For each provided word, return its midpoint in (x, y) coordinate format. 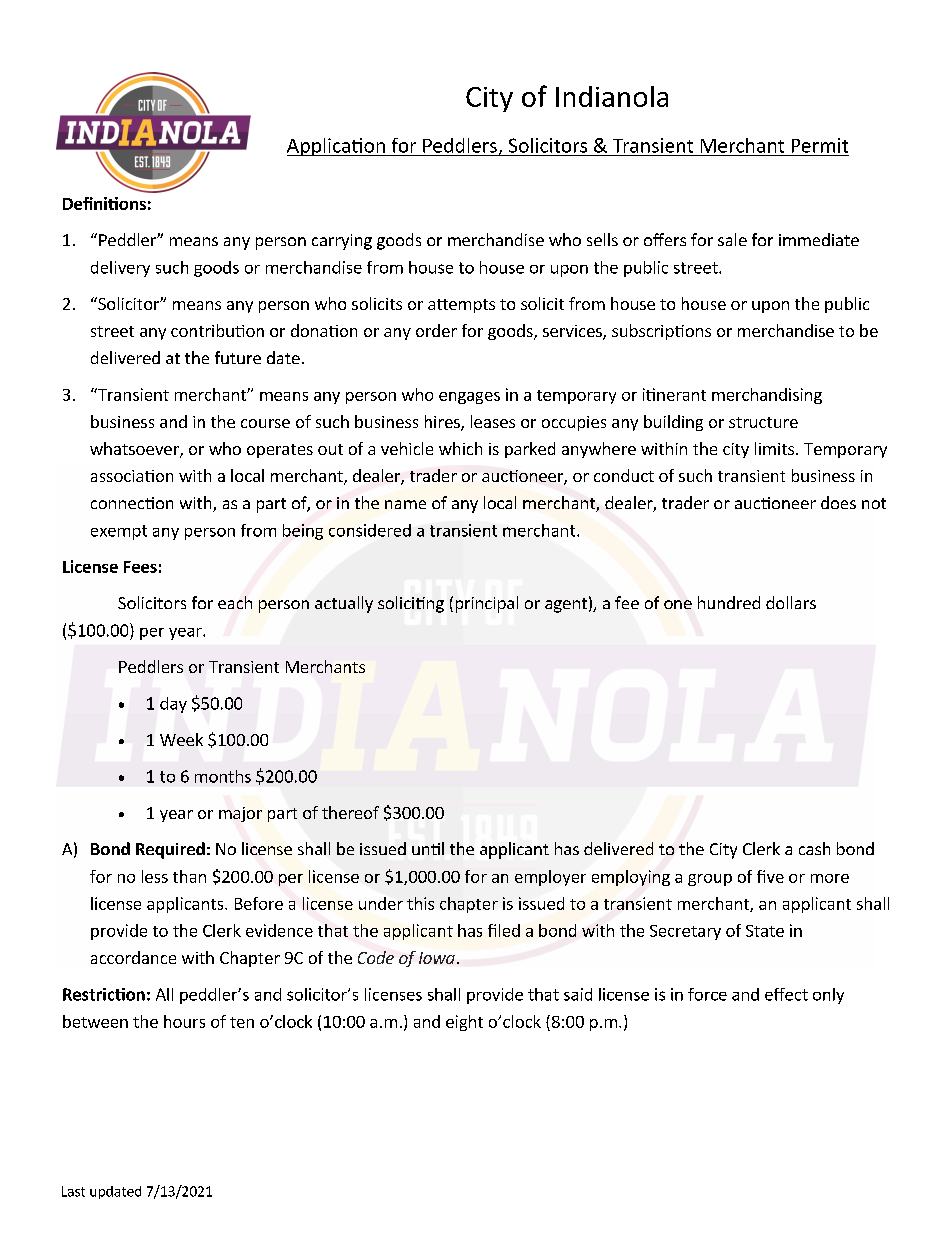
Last (73, 1191)
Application (337, 147)
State (765, 931)
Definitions (104, 203)
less (155, 876)
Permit (820, 145)
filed (504, 930)
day (173, 705)
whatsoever (135, 450)
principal (487, 604)
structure (763, 422)
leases (493, 421)
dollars (791, 602)
